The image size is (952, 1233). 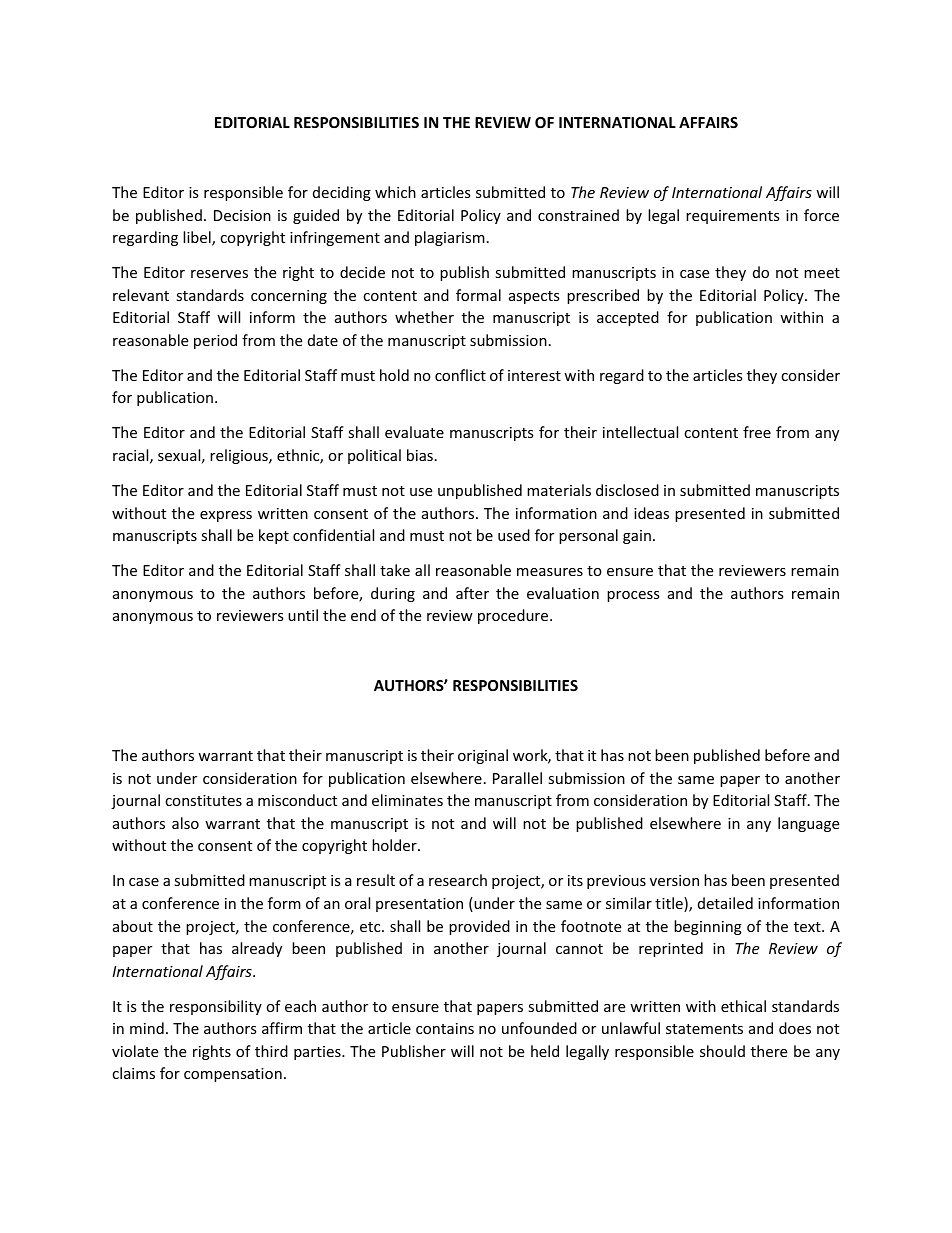 What do you see at coordinates (450, 238) in the screenshot?
I see `plagiarism` at bounding box center [450, 238].
